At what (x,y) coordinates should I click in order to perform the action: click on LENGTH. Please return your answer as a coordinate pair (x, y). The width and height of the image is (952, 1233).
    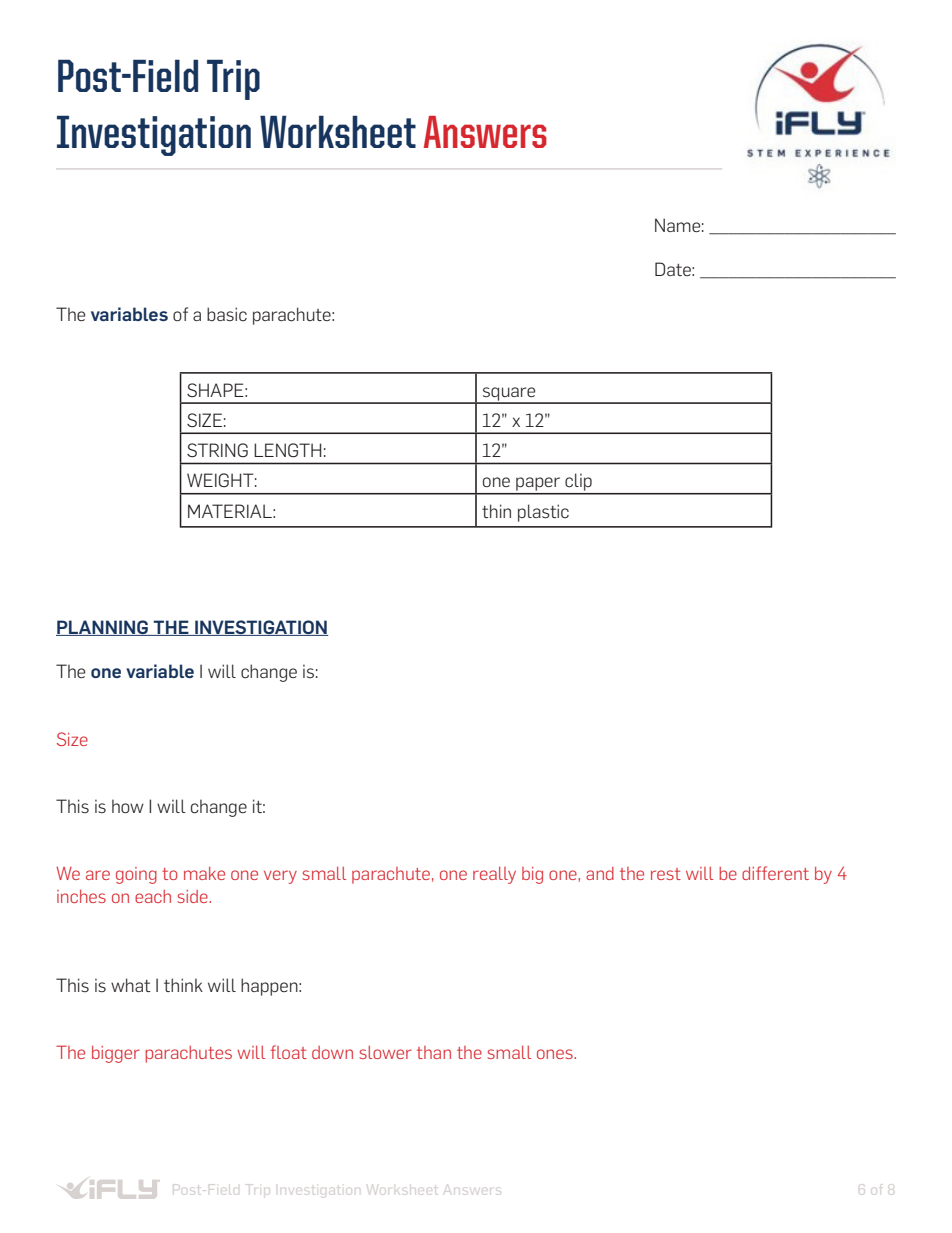
    Looking at the image, I should click on (287, 450).
